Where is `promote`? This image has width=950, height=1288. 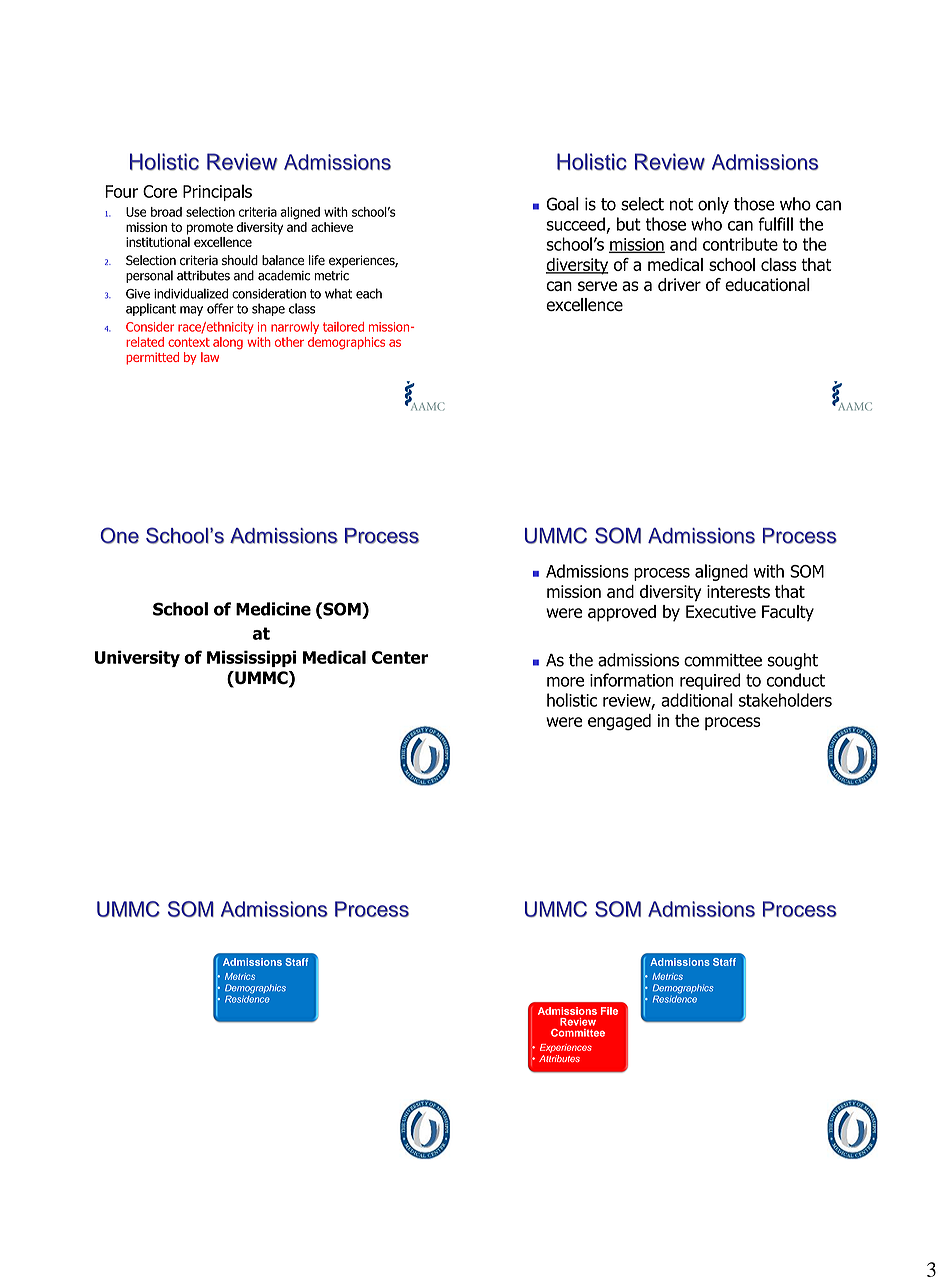
promote is located at coordinates (210, 229).
